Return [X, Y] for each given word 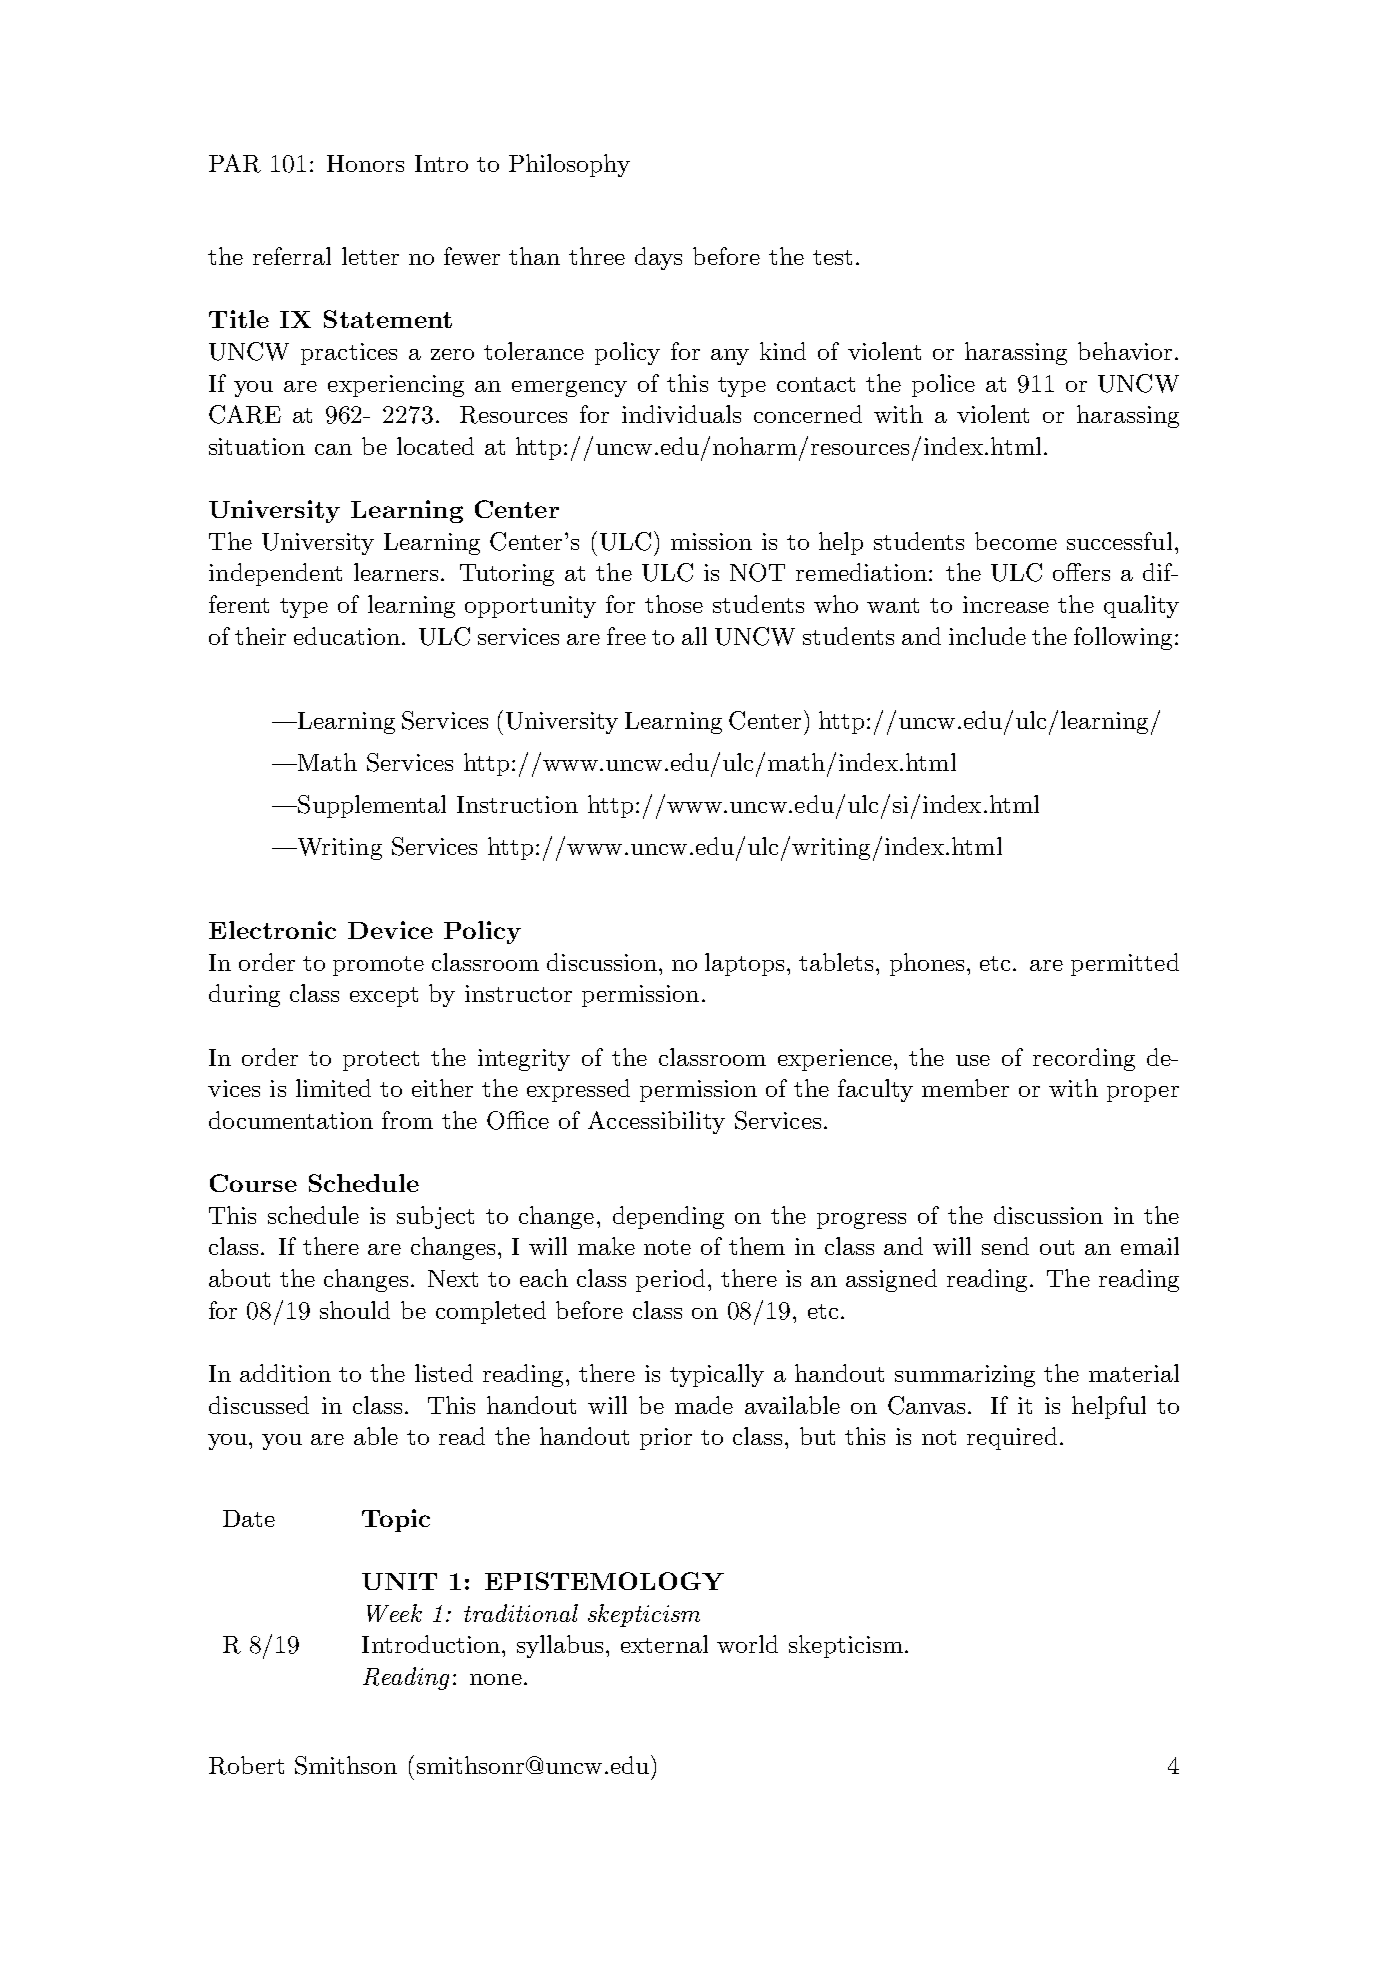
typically [717, 1375]
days [658, 258]
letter [370, 256]
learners [396, 572]
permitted [1125, 964]
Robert [246, 1765]
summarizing [965, 1376]
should [355, 1310]
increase [1006, 604]
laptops [744, 964]
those [674, 604]
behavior [1125, 351]
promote [378, 966]
